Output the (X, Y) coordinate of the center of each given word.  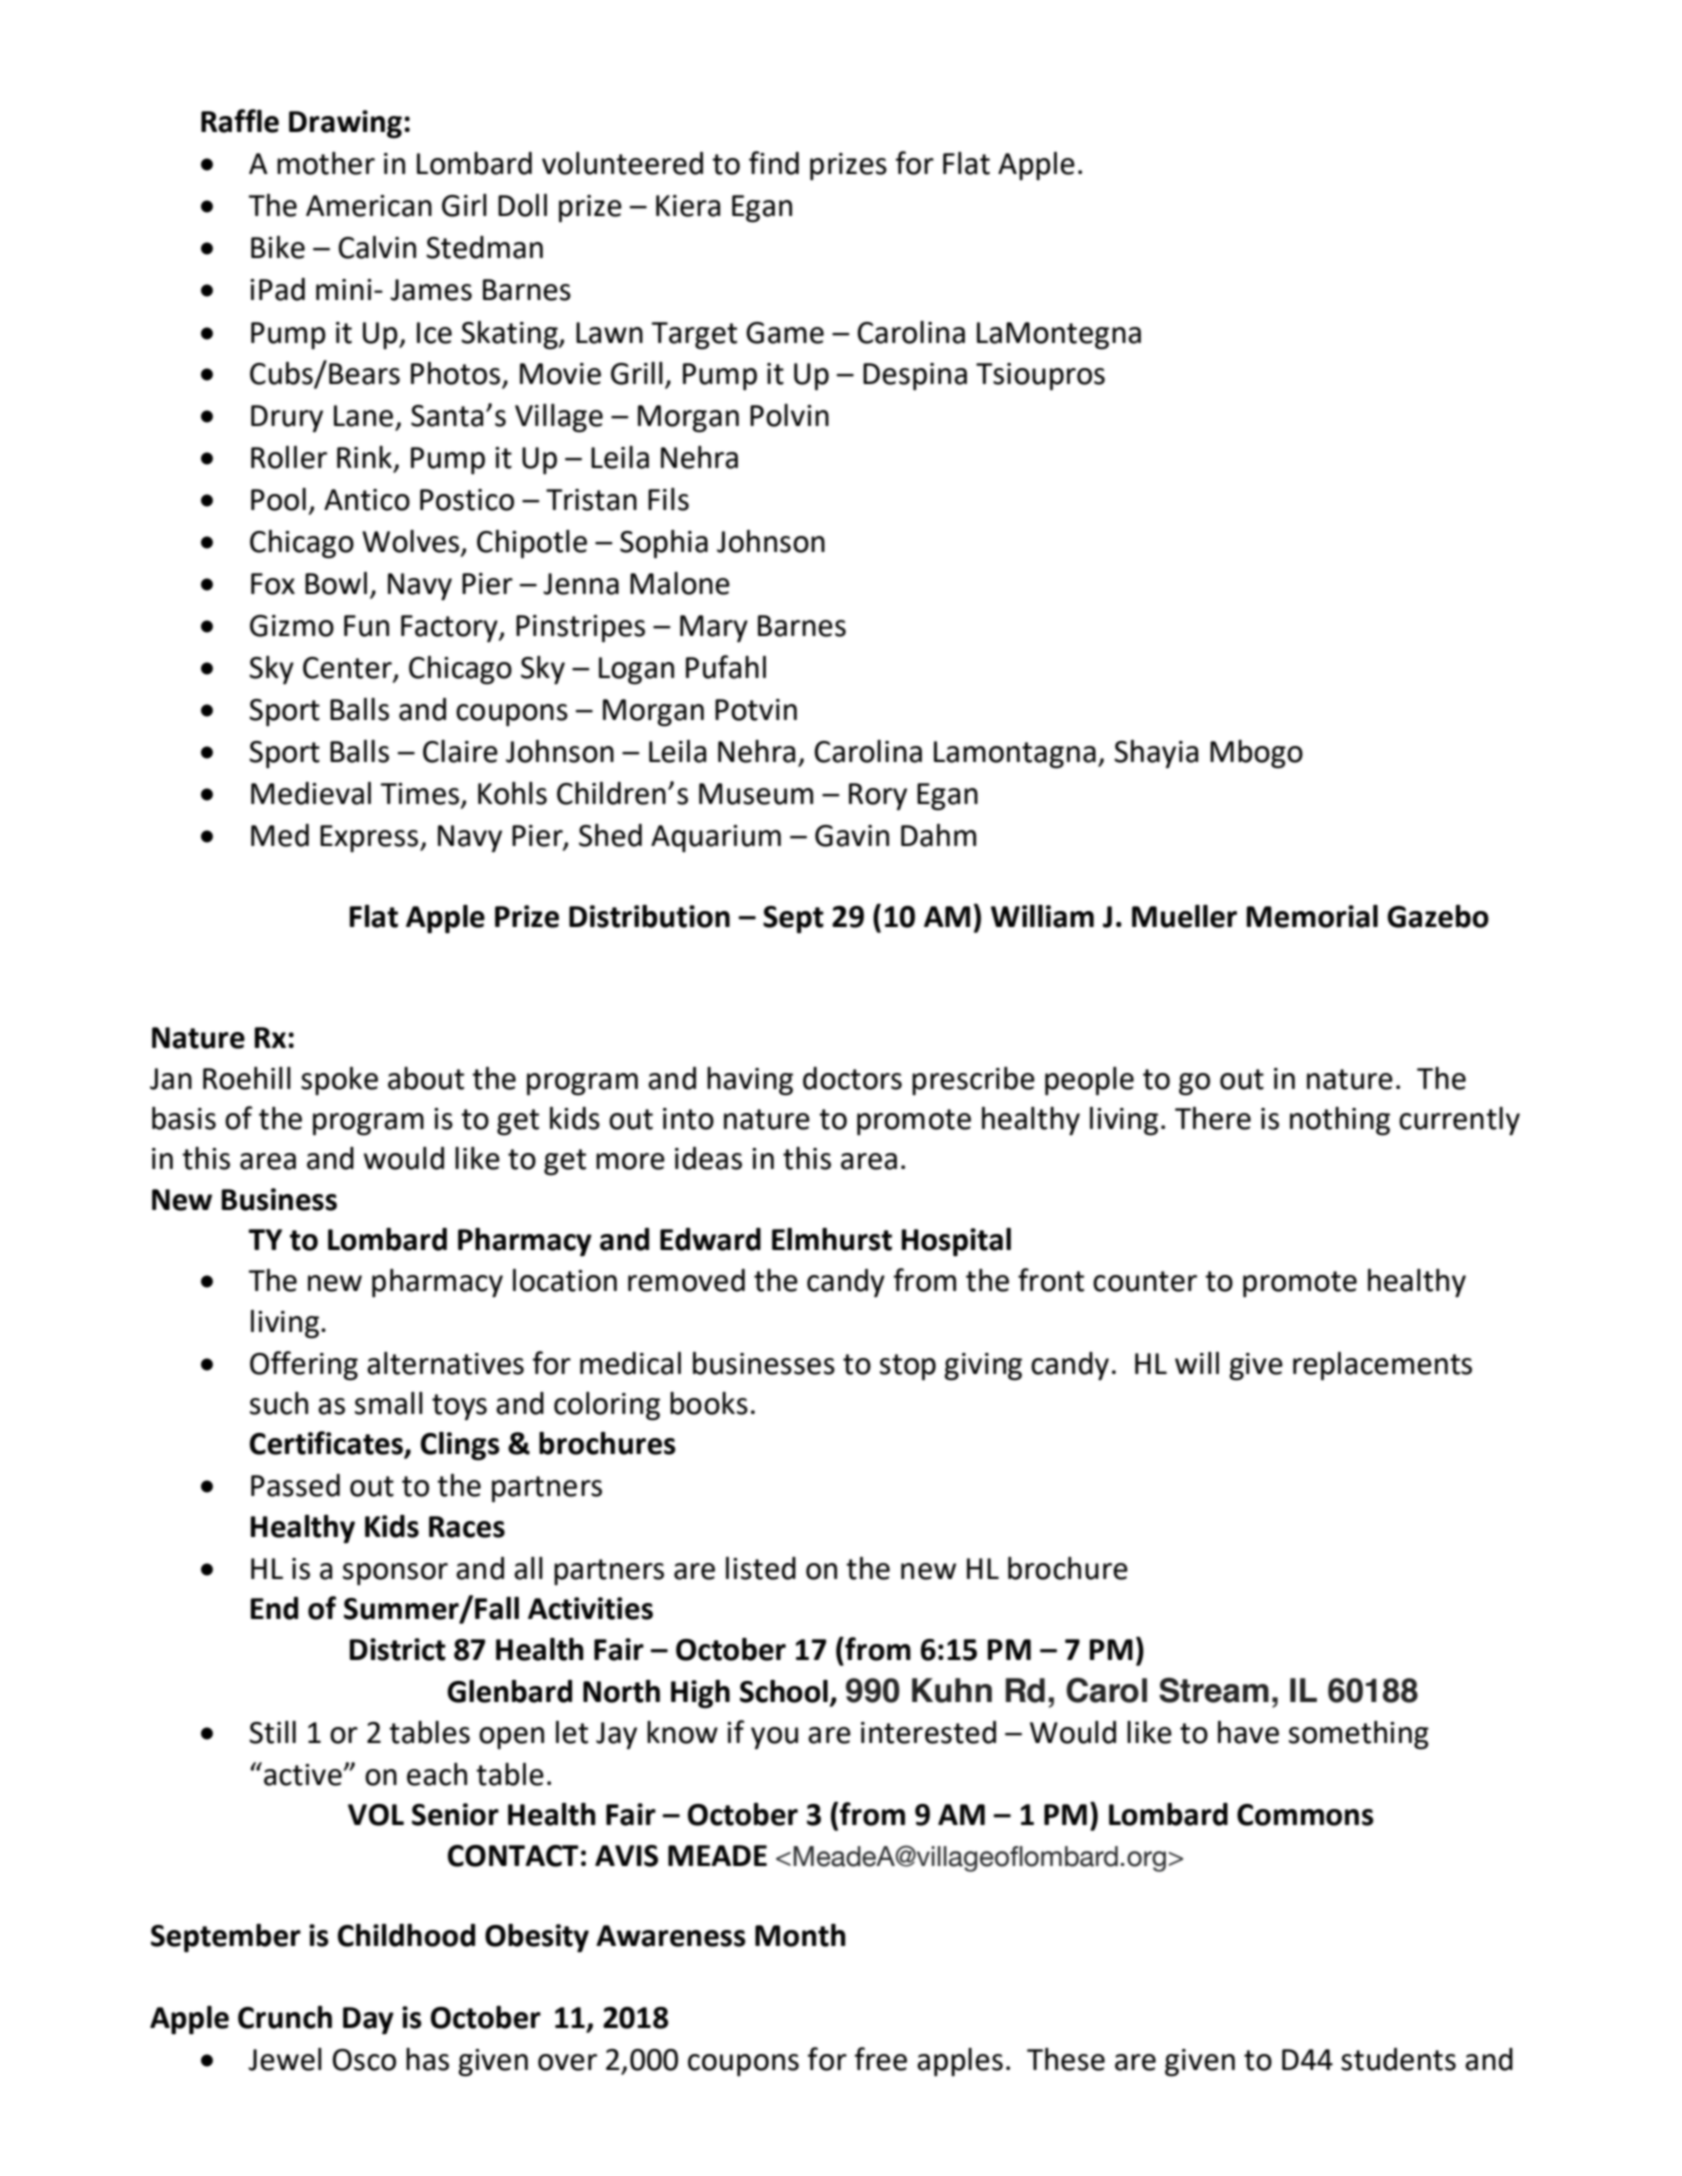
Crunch (285, 2017)
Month (800, 1935)
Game (785, 333)
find (774, 163)
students (1398, 2059)
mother (326, 163)
